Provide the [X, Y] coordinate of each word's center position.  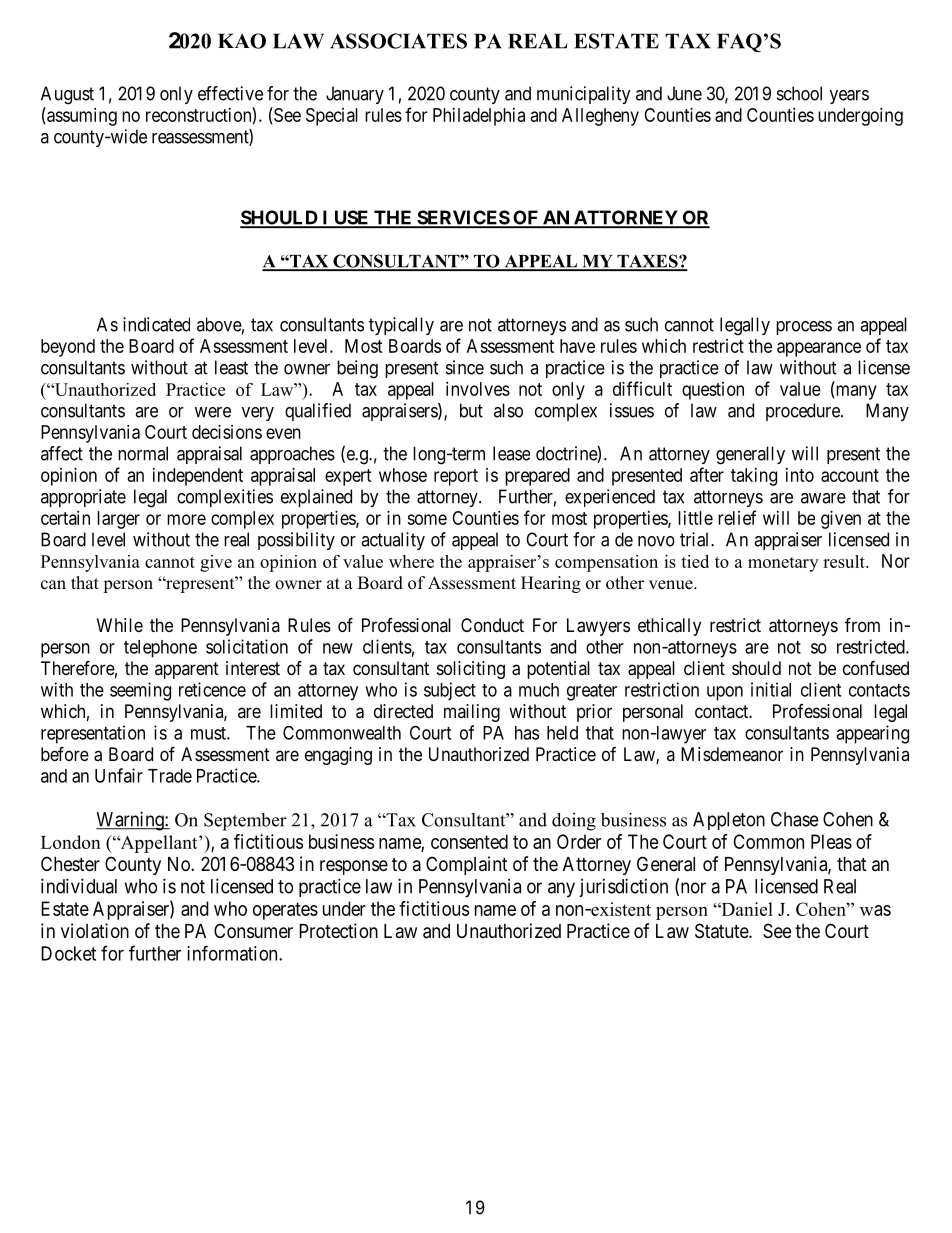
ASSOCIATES [398, 41]
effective [230, 93]
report [456, 477]
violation [95, 931]
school [799, 93]
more [186, 519]
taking [754, 477]
